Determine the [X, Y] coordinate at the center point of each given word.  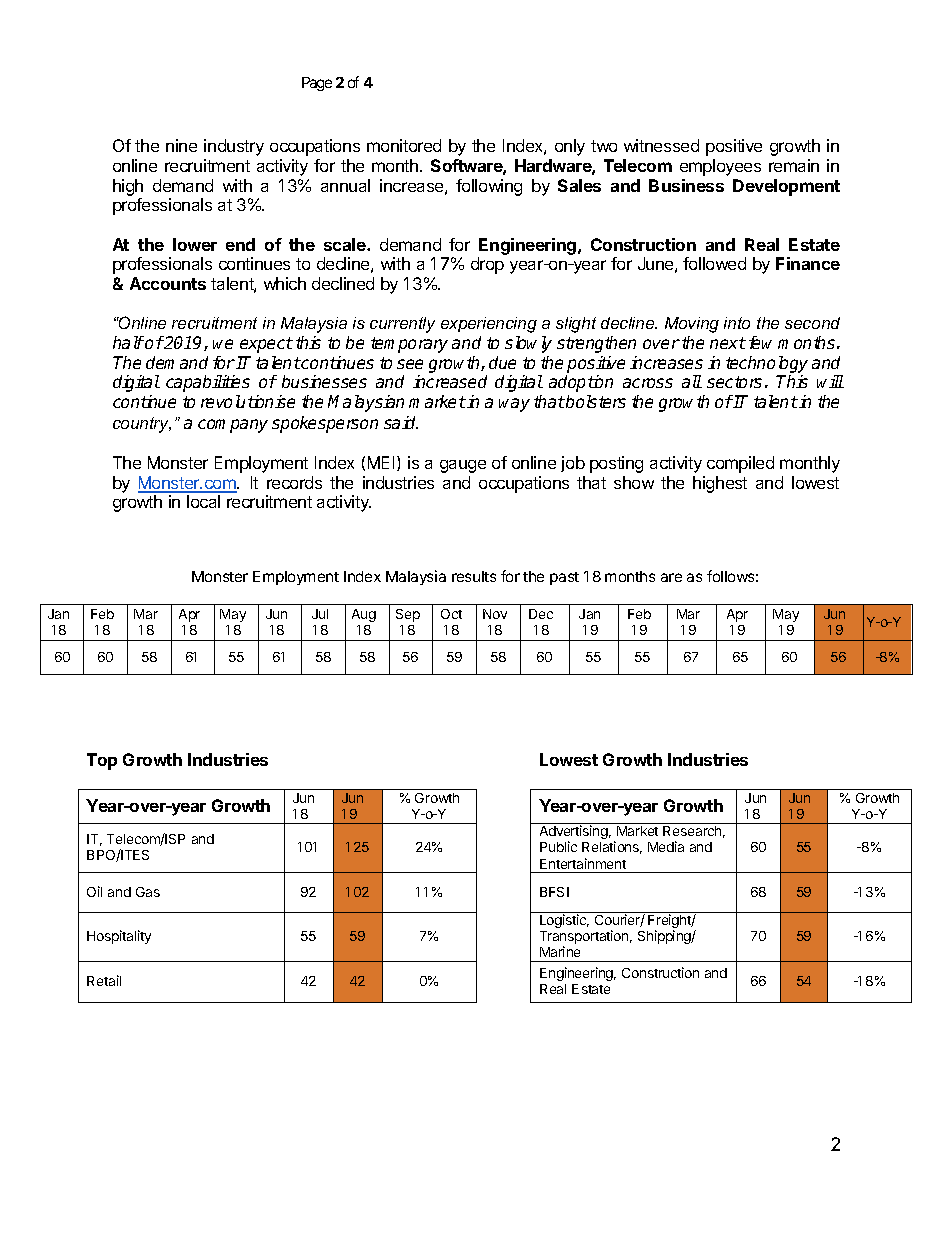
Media [666, 846]
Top [102, 761]
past [564, 578]
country [142, 425]
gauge [463, 466]
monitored [404, 145]
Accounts [168, 283]
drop [487, 265]
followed [714, 263]
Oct [451, 614]
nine [181, 145]
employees [720, 167]
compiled [740, 464]
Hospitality [119, 937]
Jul [320, 614]
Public [558, 846]
